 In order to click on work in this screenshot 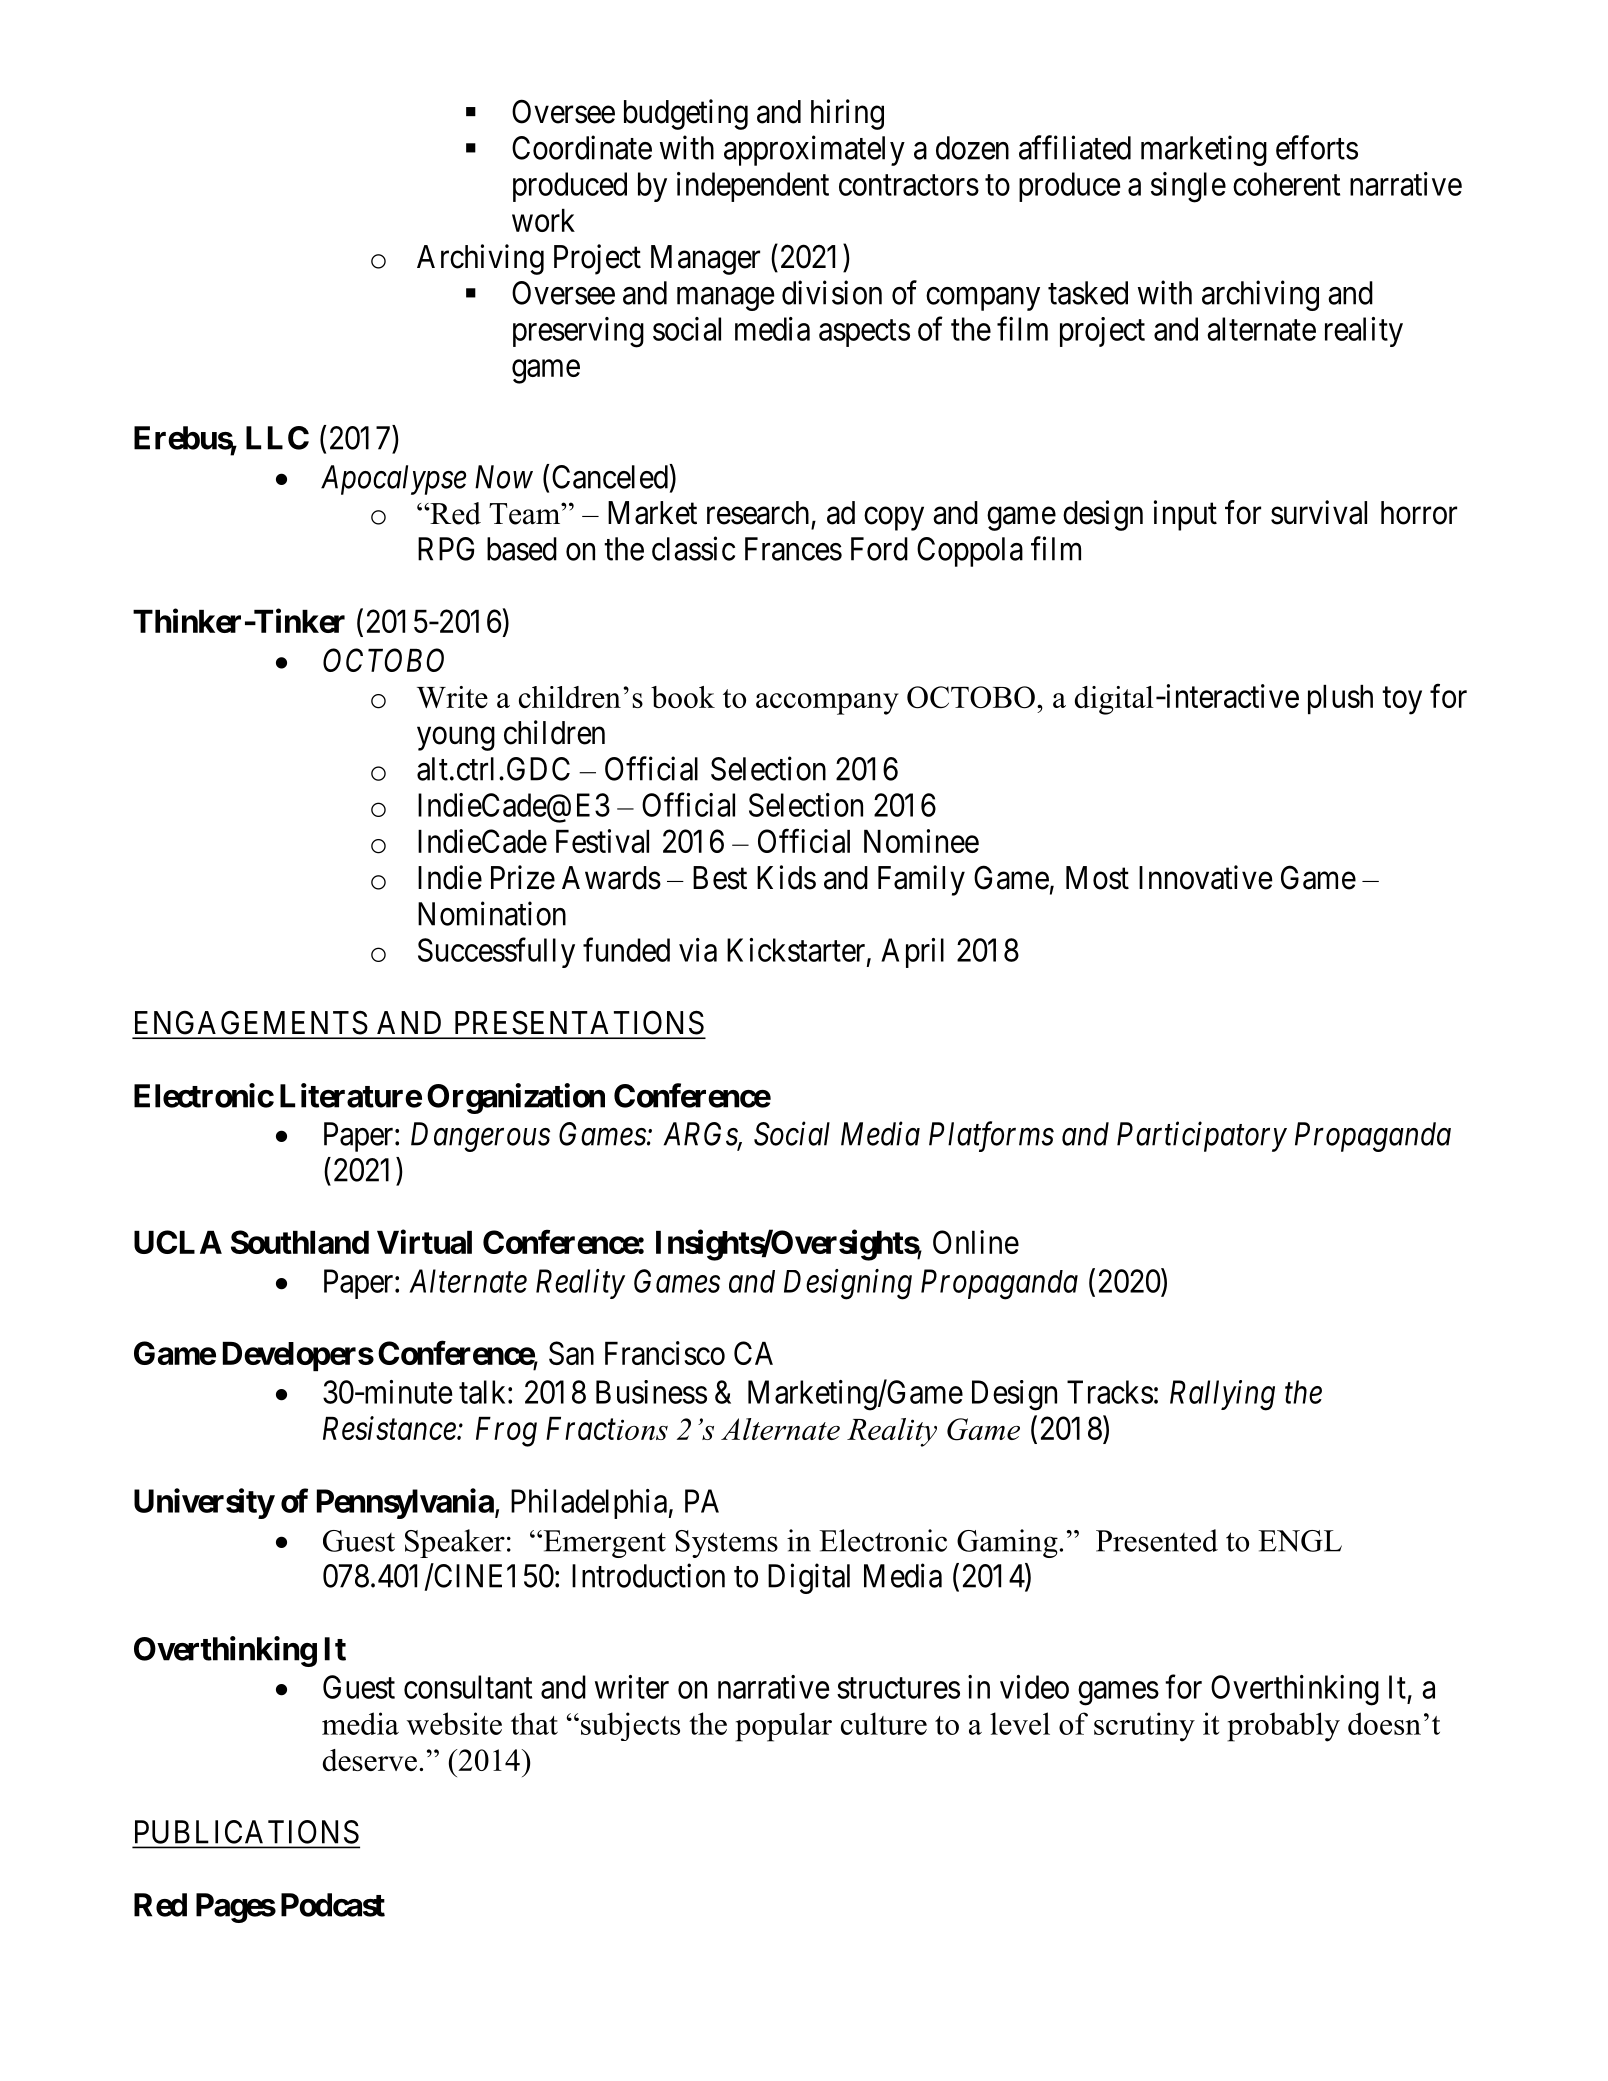, I will do `click(543, 220)`.
